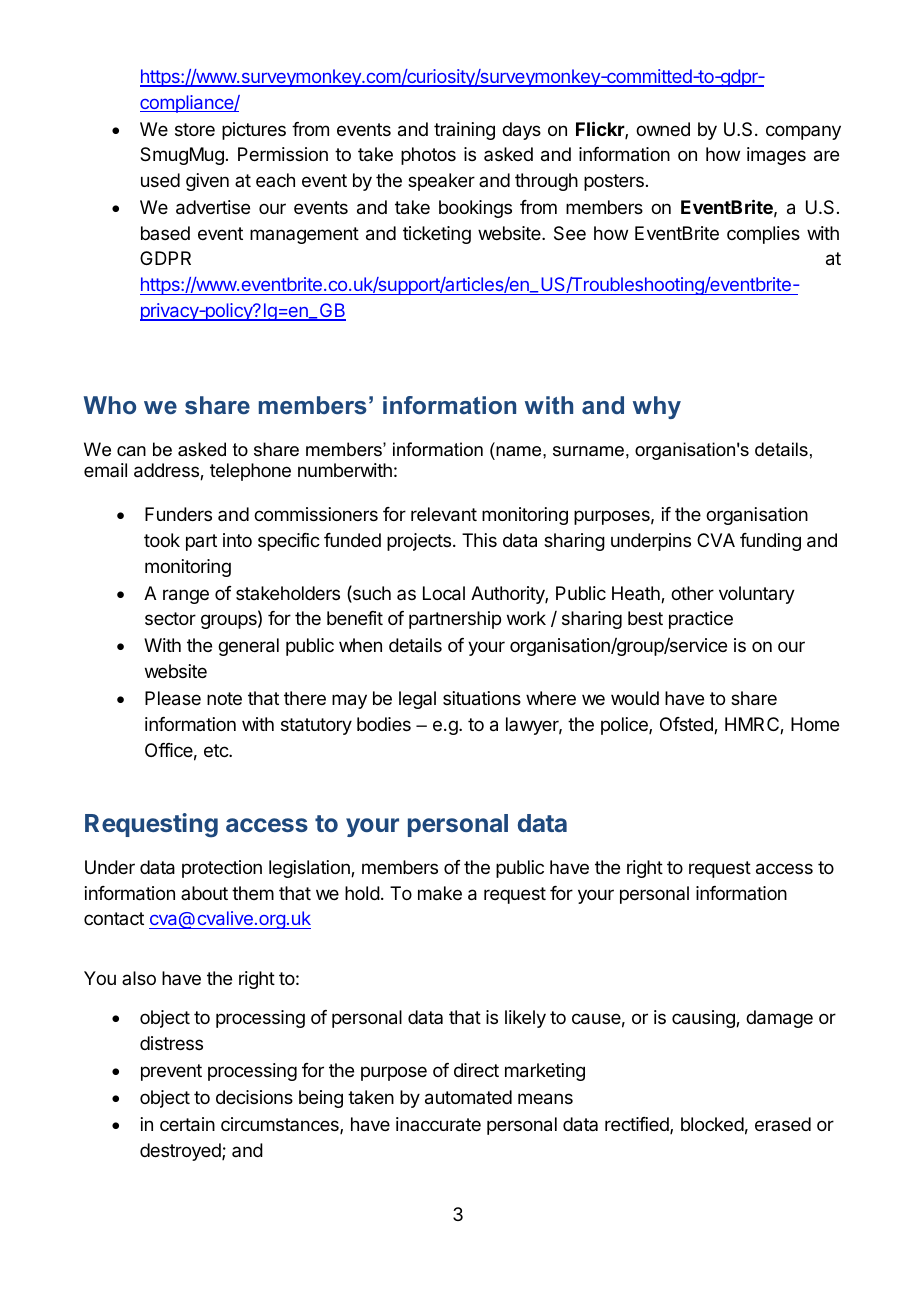 The image size is (924, 1308). I want to click on certain, so click(187, 1124).
